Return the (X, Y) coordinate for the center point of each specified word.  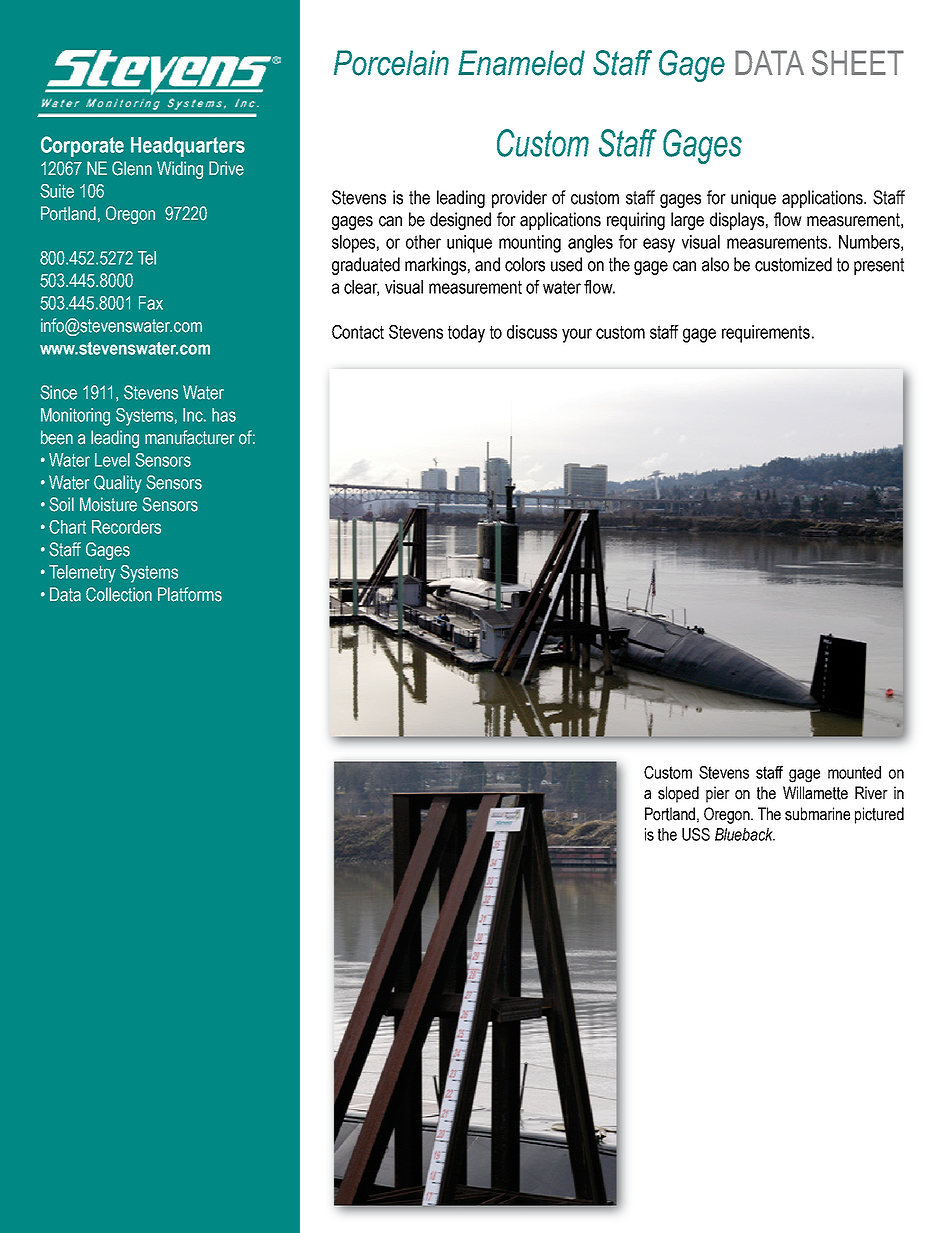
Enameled (521, 63)
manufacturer (189, 437)
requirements (766, 334)
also (715, 264)
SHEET (858, 63)
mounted (854, 772)
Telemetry (82, 574)
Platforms (190, 594)
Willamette (815, 793)
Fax (151, 303)
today (466, 334)
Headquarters (188, 147)
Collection (119, 594)
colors (525, 264)
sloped (678, 794)
